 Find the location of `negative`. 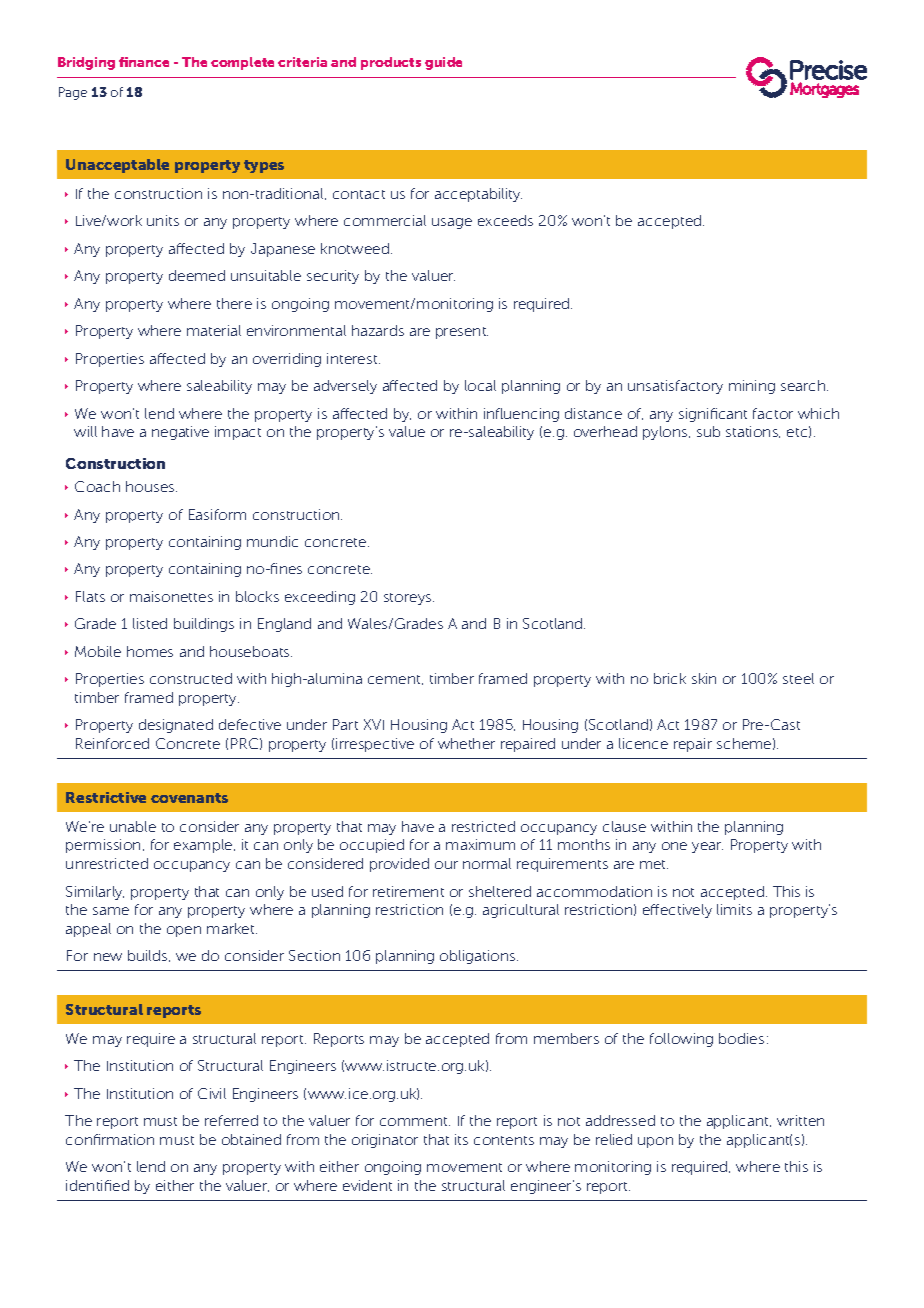

negative is located at coordinates (180, 433).
